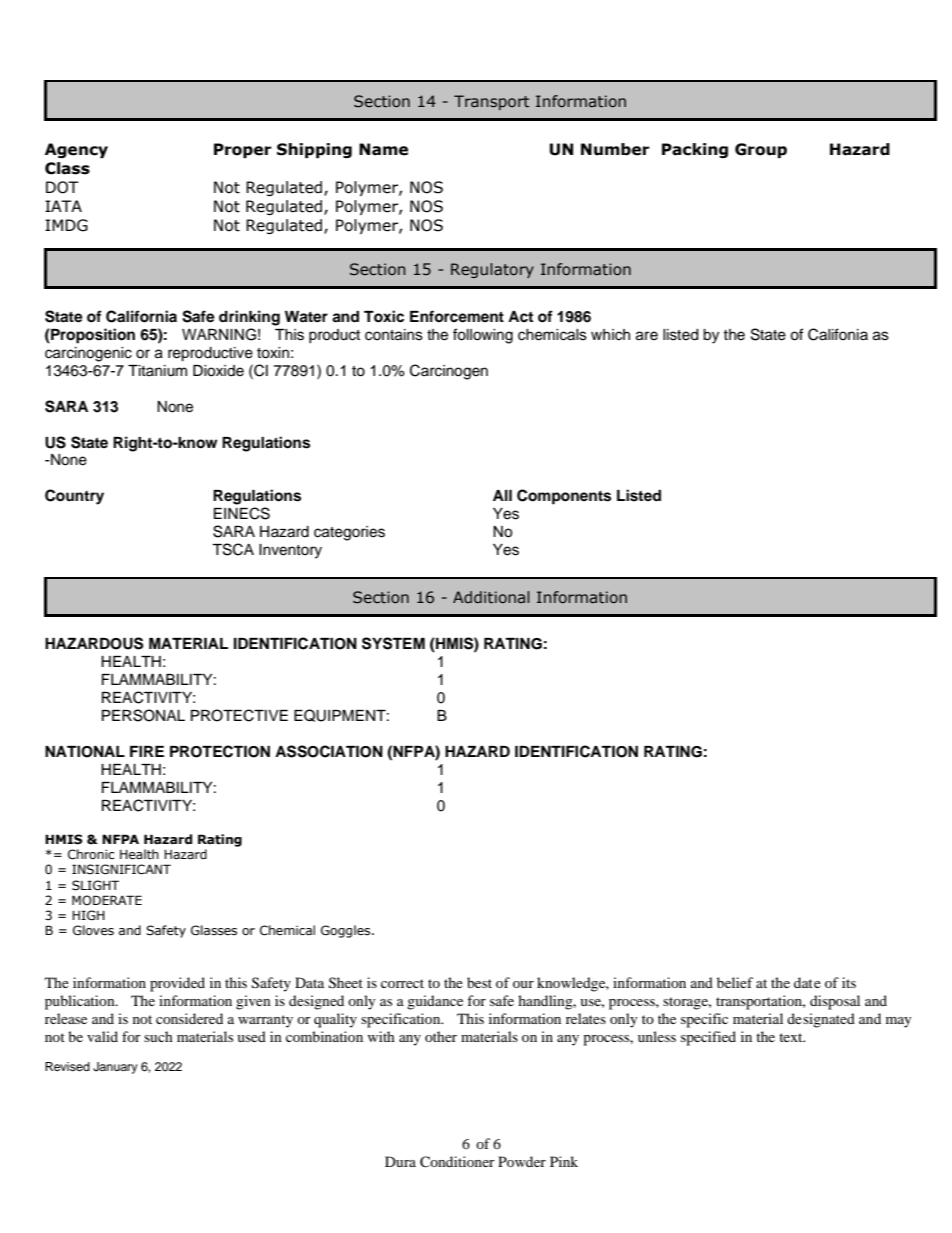 The image size is (952, 1233). What do you see at coordinates (107, 900) in the document?
I see `MODERATE` at bounding box center [107, 900].
